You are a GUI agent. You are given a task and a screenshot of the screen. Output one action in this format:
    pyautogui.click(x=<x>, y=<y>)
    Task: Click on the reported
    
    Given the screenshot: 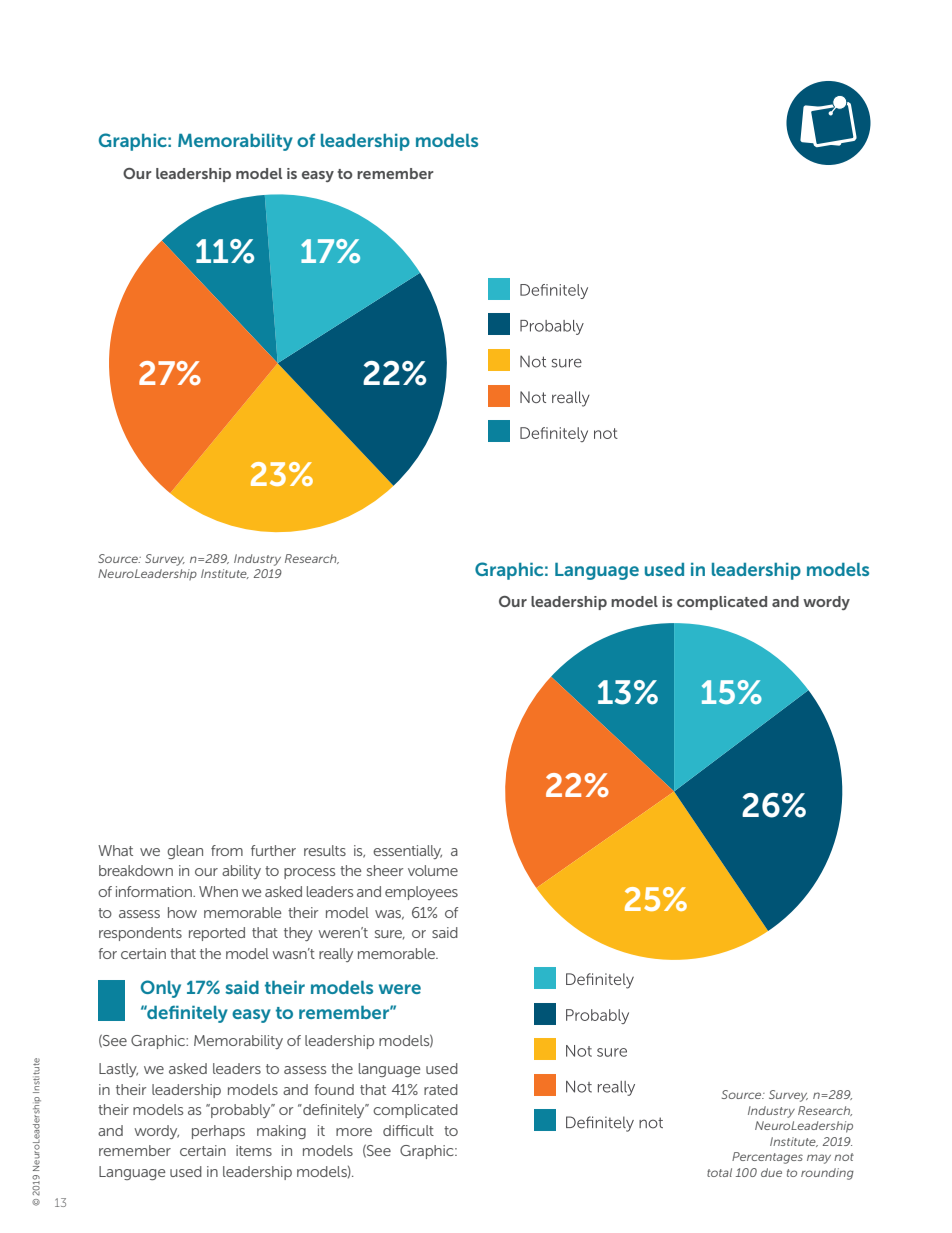 What is the action you would take?
    pyautogui.click(x=217, y=934)
